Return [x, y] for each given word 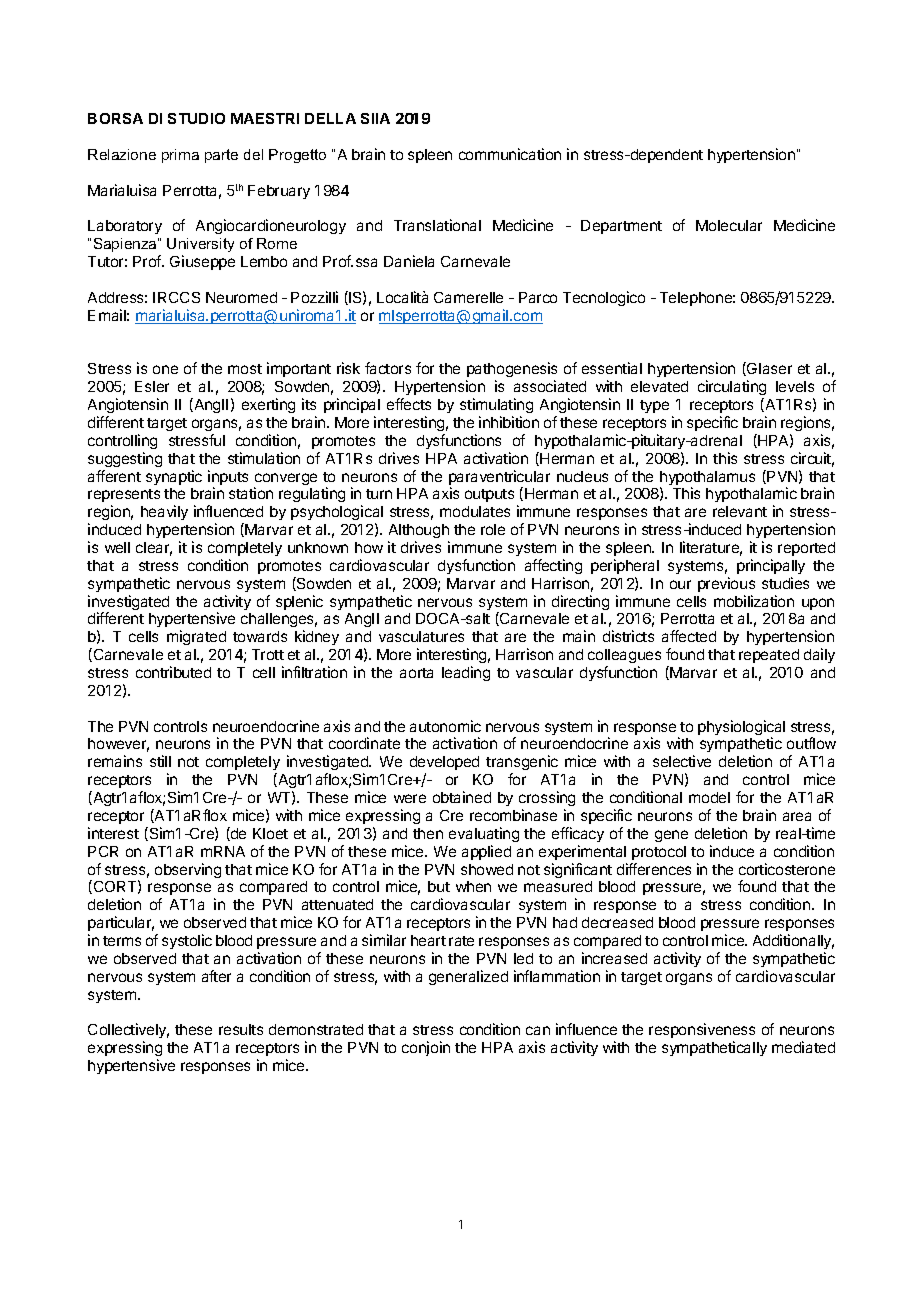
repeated [769, 656]
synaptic [174, 477]
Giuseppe [202, 262]
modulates [475, 511]
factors [388, 368]
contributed [173, 672]
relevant [740, 511]
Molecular [729, 225]
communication [510, 154]
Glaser [768, 369]
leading [466, 673]
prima [180, 156]
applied [486, 852]
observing [188, 870]
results [241, 1029]
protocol [659, 853]
